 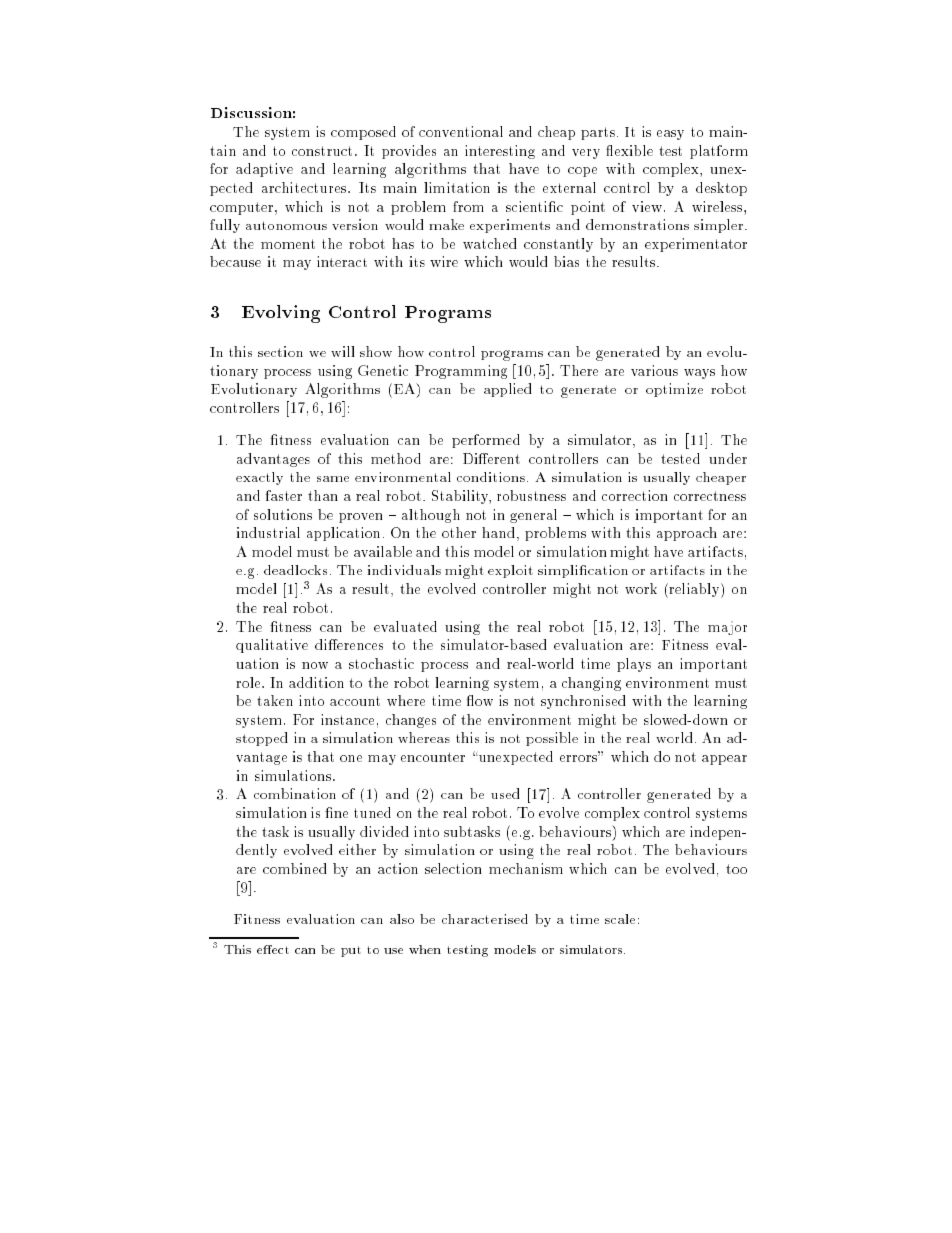 What do you see at coordinates (670, 135) in the screenshot?
I see `easy` at bounding box center [670, 135].
